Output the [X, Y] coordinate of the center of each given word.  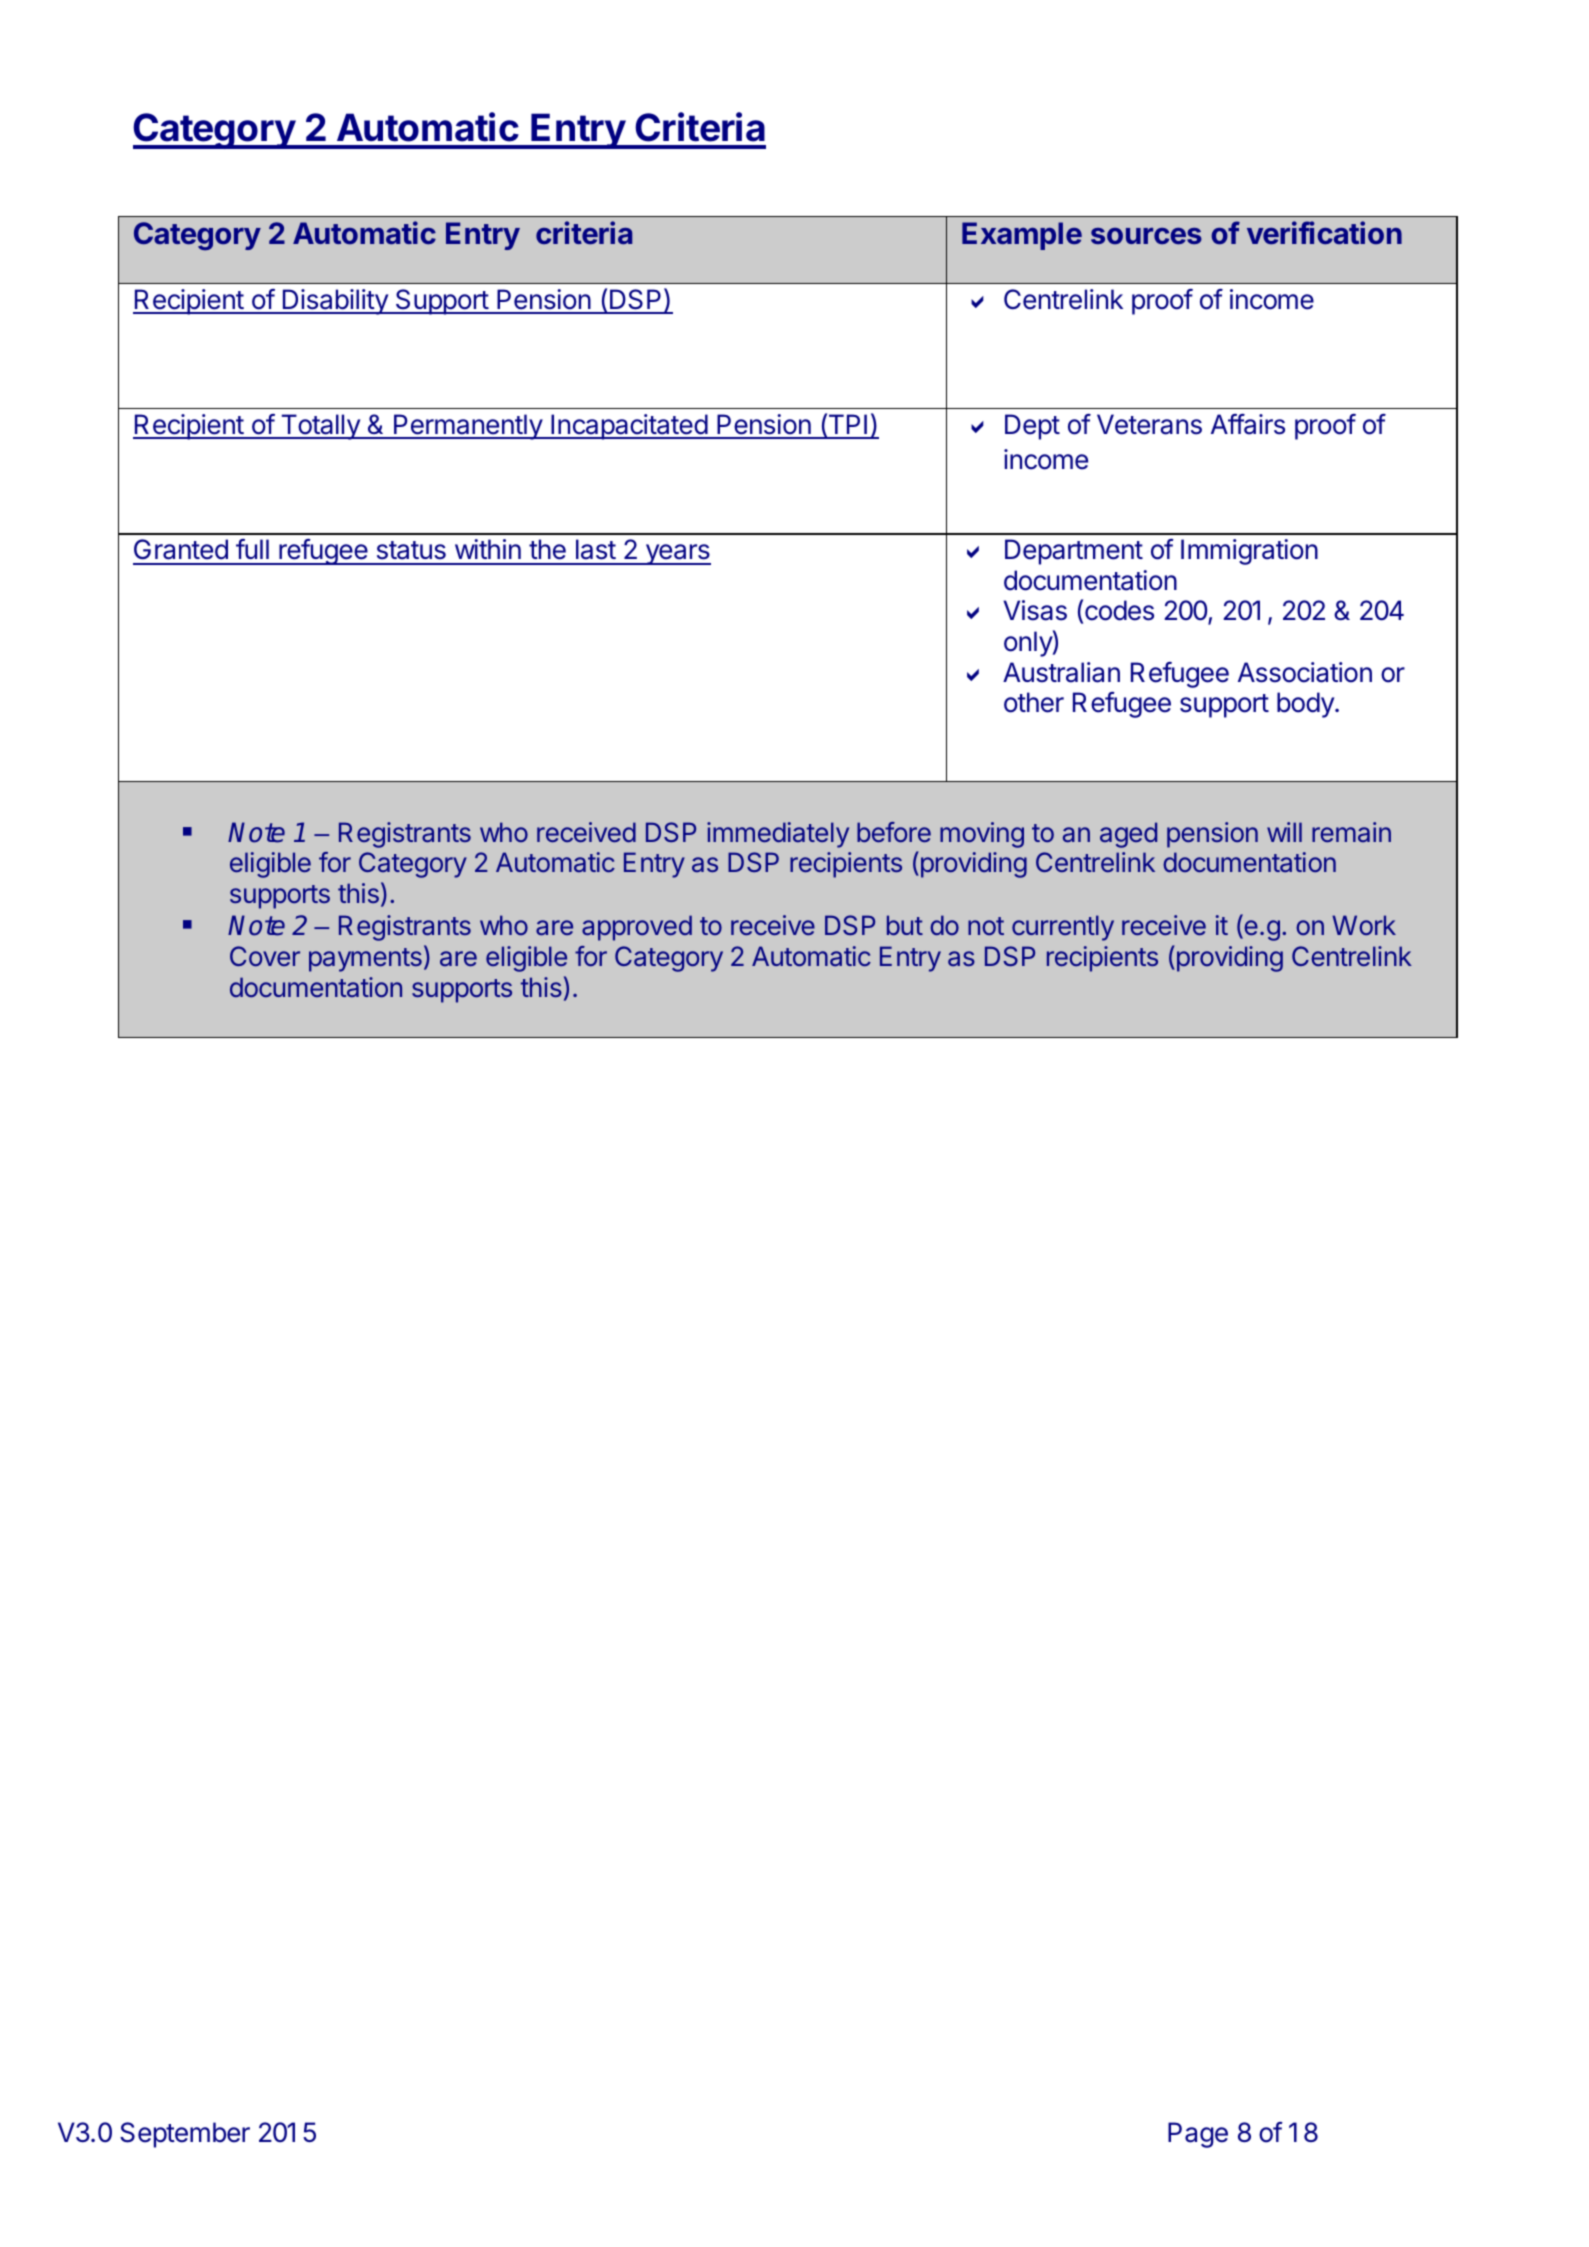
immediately [778, 835]
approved [637, 928]
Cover [265, 956]
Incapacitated [629, 427]
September [185, 2135]
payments [365, 960]
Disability [335, 302]
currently [1063, 928]
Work [1364, 925]
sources [1146, 236]
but [905, 925]
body [1306, 705]
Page [1198, 2135]
